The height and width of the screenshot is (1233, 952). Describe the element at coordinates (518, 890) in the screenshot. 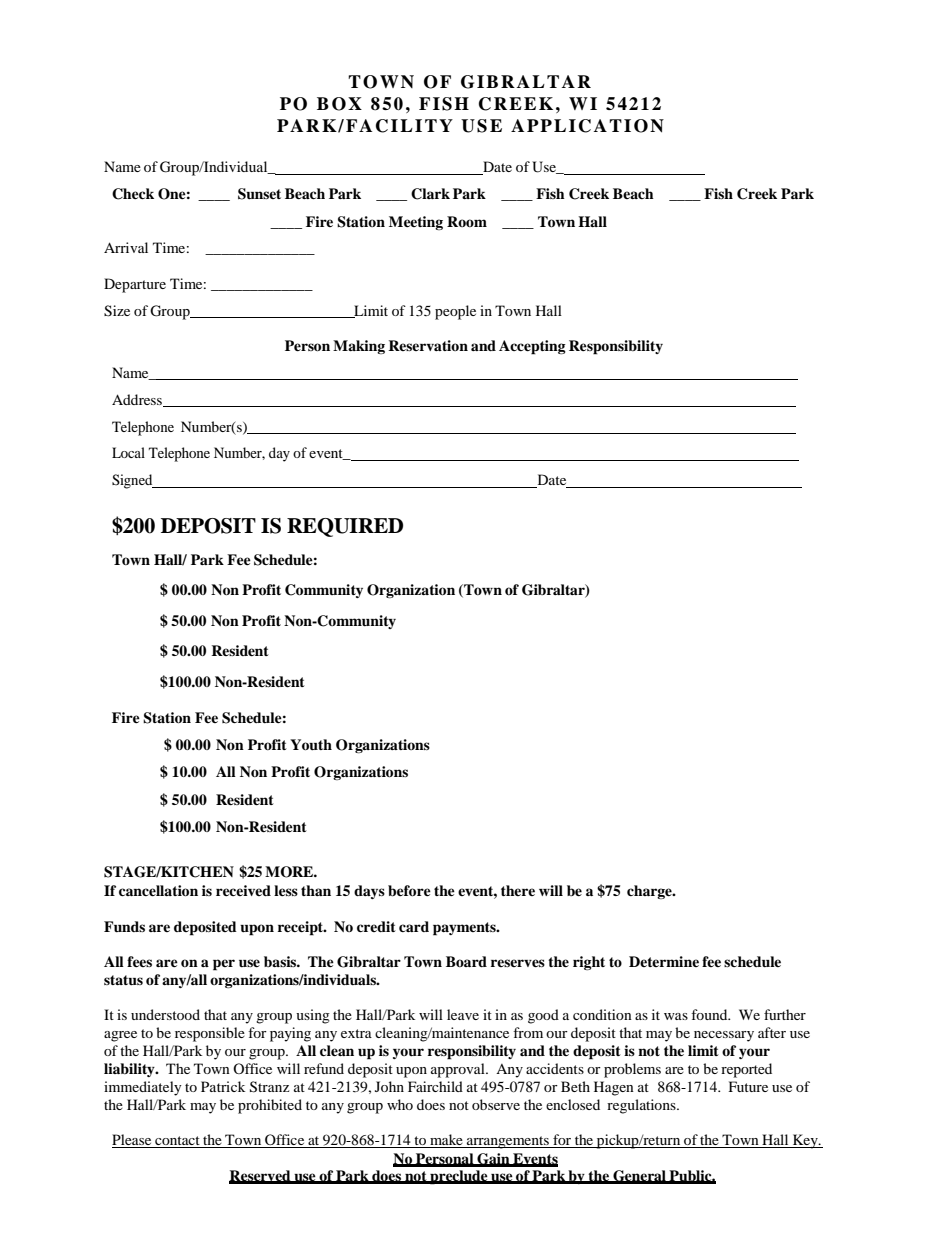

I see `there` at that location.
